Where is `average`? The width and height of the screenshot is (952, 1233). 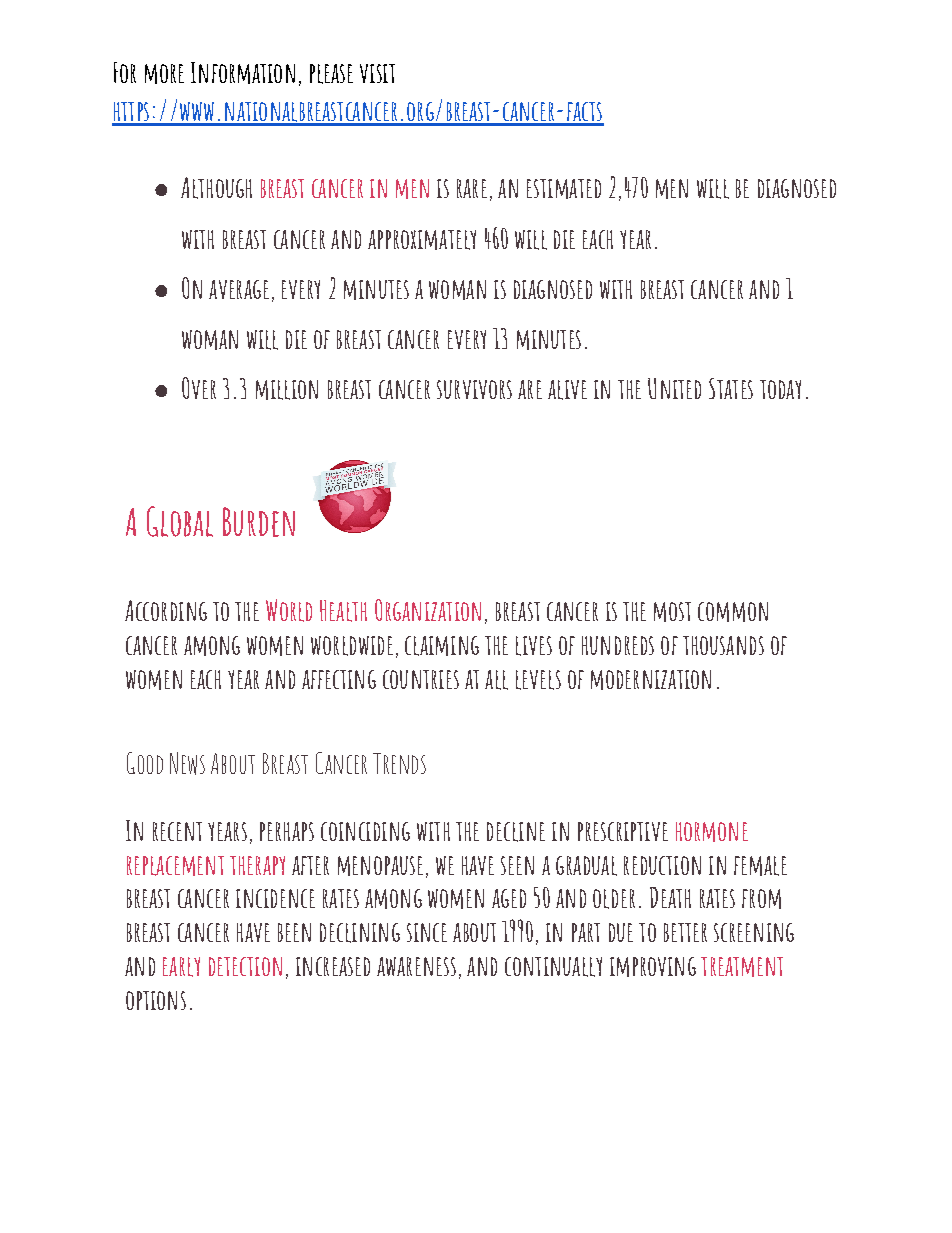 average is located at coordinates (239, 289).
